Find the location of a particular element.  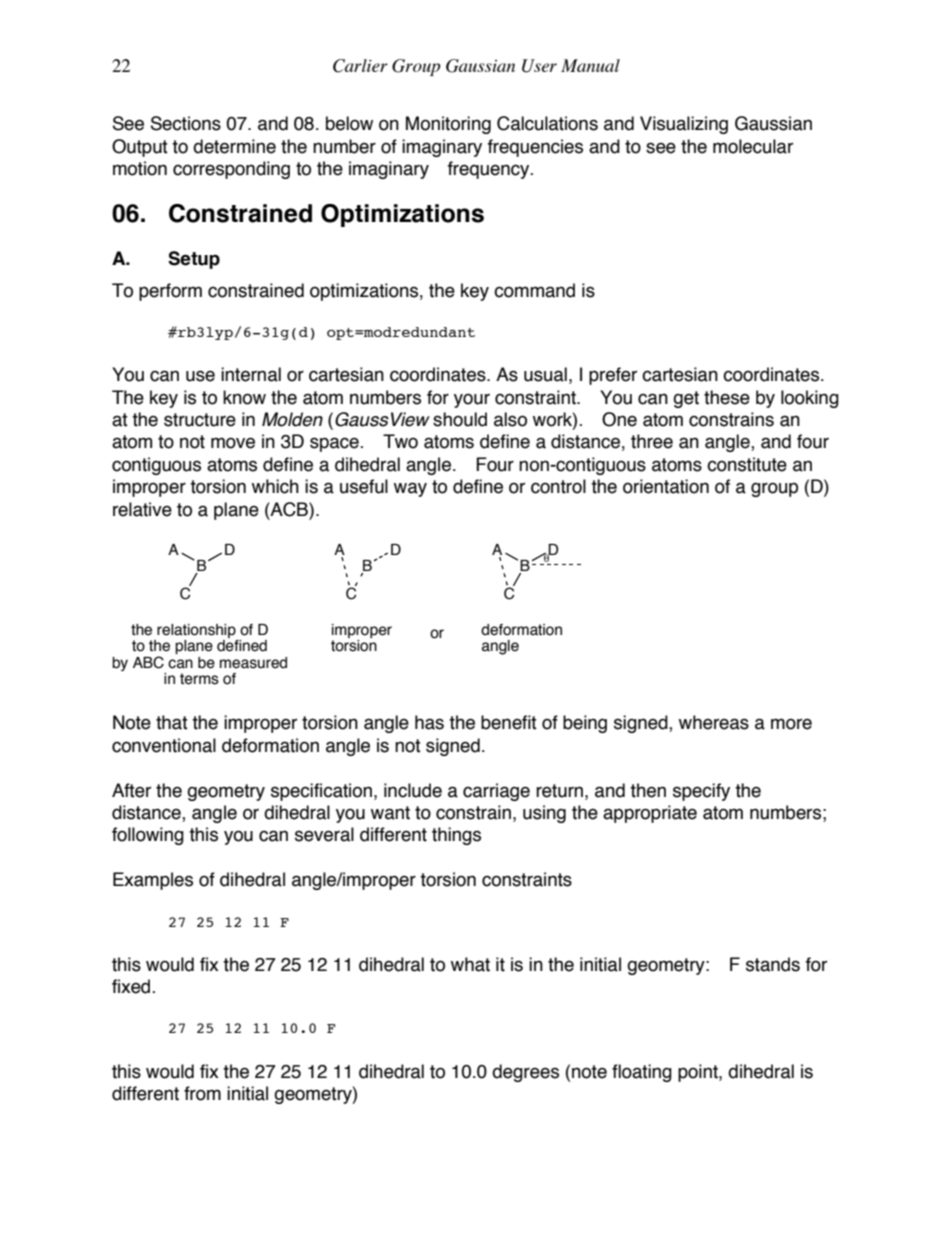

these is located at coordinates (727, 397).
